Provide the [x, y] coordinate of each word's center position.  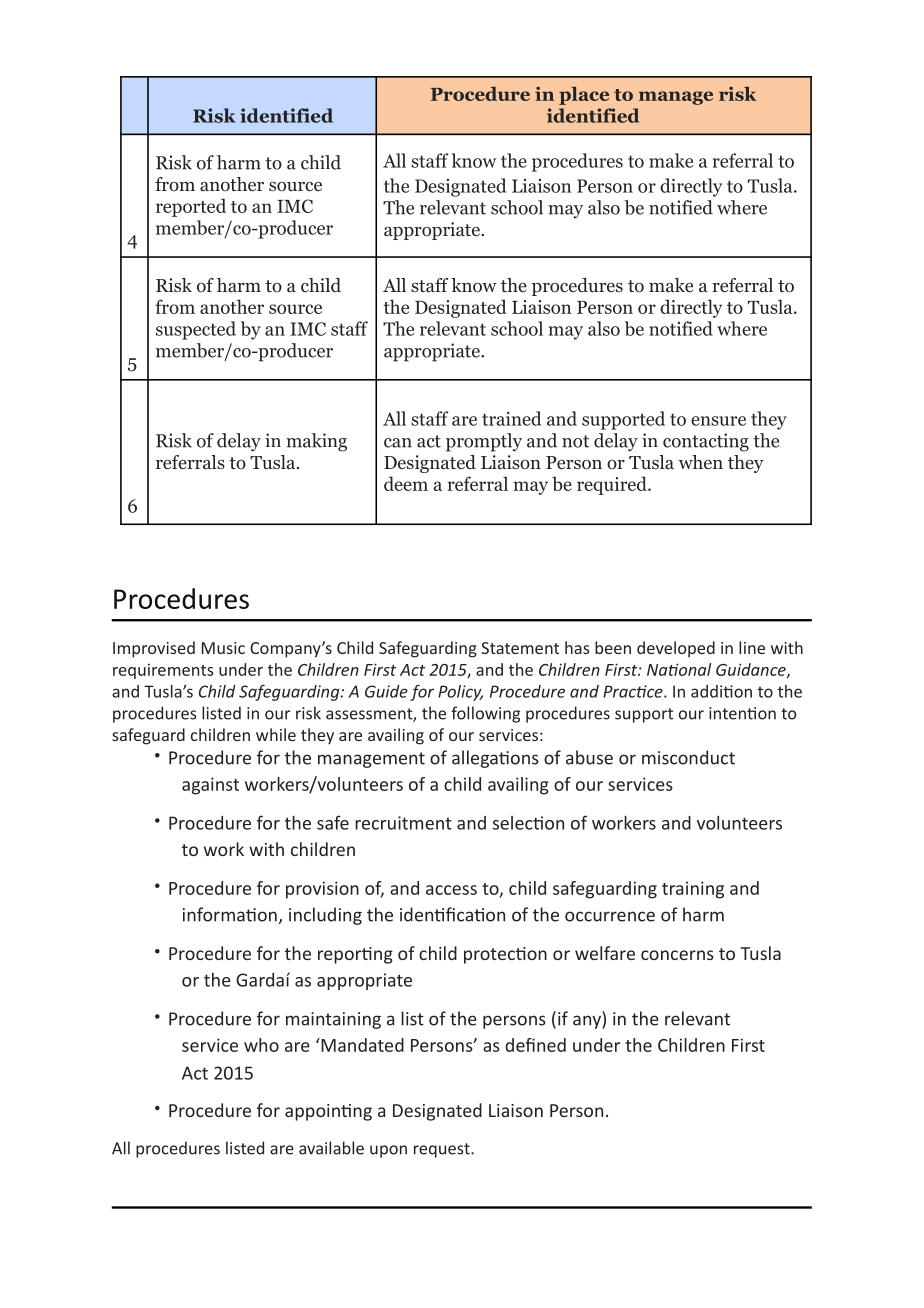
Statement [520, 648]
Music [223, 648]
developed [676, 649]
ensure [718, 421]
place [584, 95]
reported [191, 207]
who [261, 1045]
